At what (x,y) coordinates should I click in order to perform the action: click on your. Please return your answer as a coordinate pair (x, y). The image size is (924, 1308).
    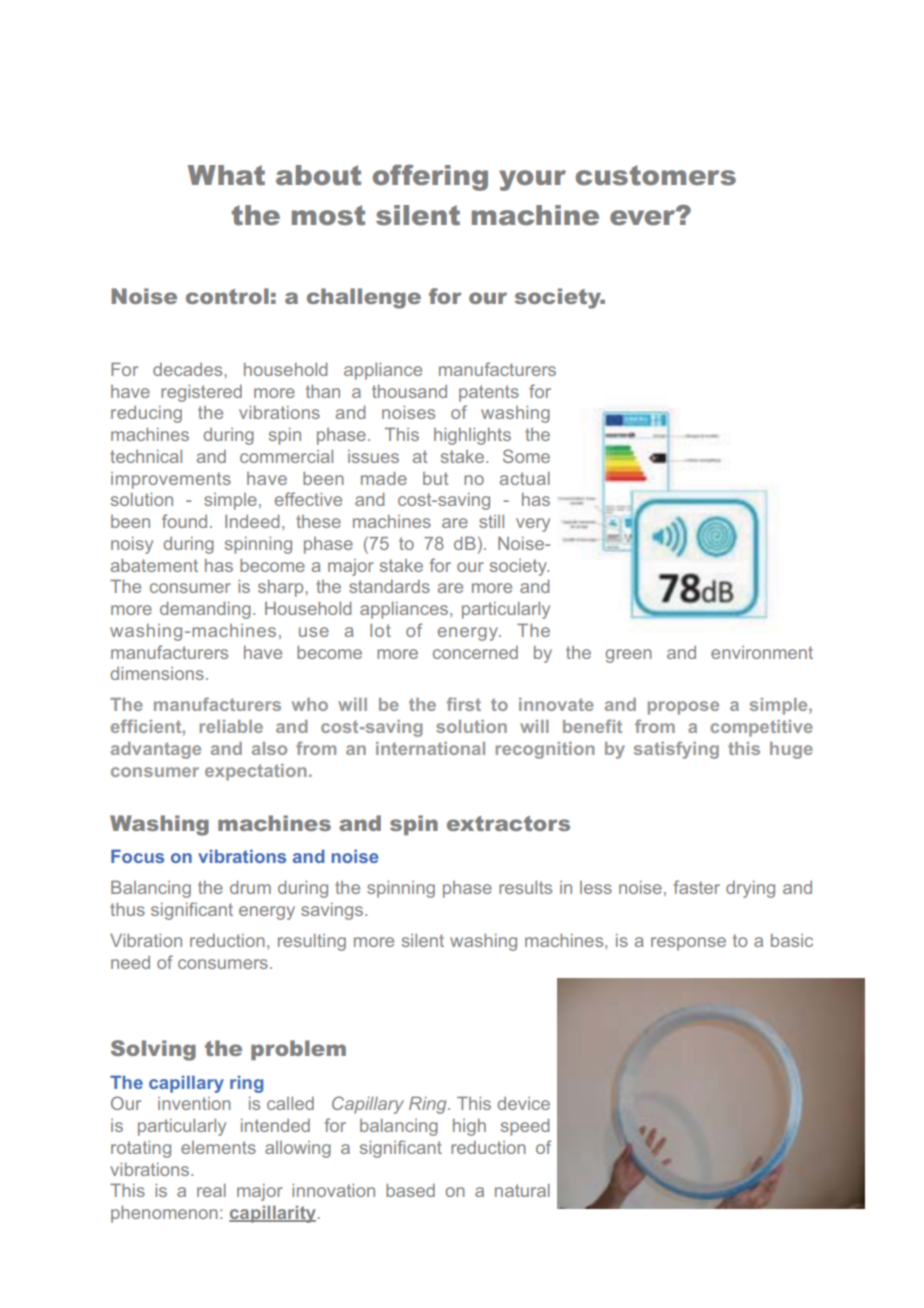
    Looking at the image, I should click on (532, 180).
